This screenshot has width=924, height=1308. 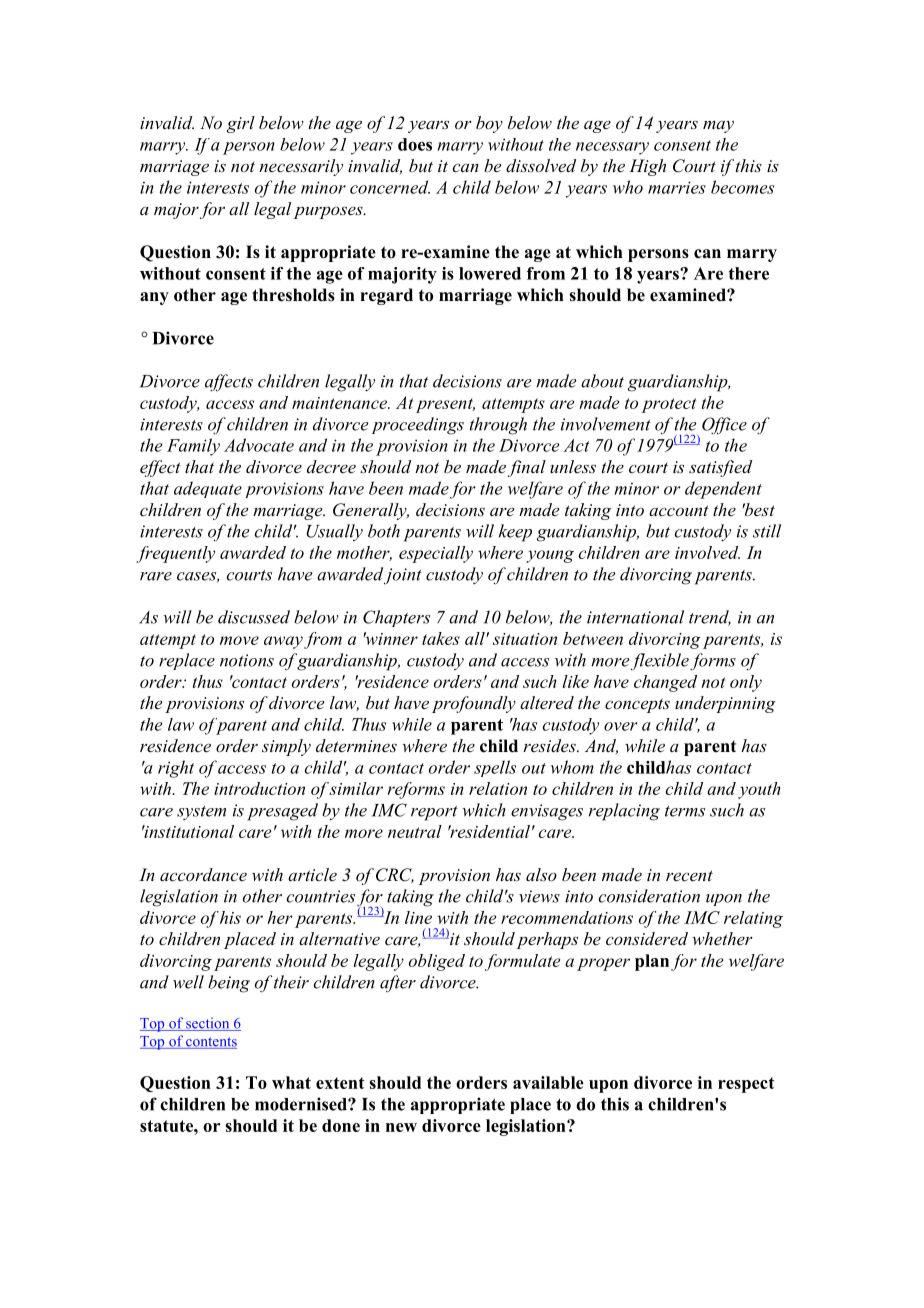 I want to click on respect, so click(x=746, y=1085).
